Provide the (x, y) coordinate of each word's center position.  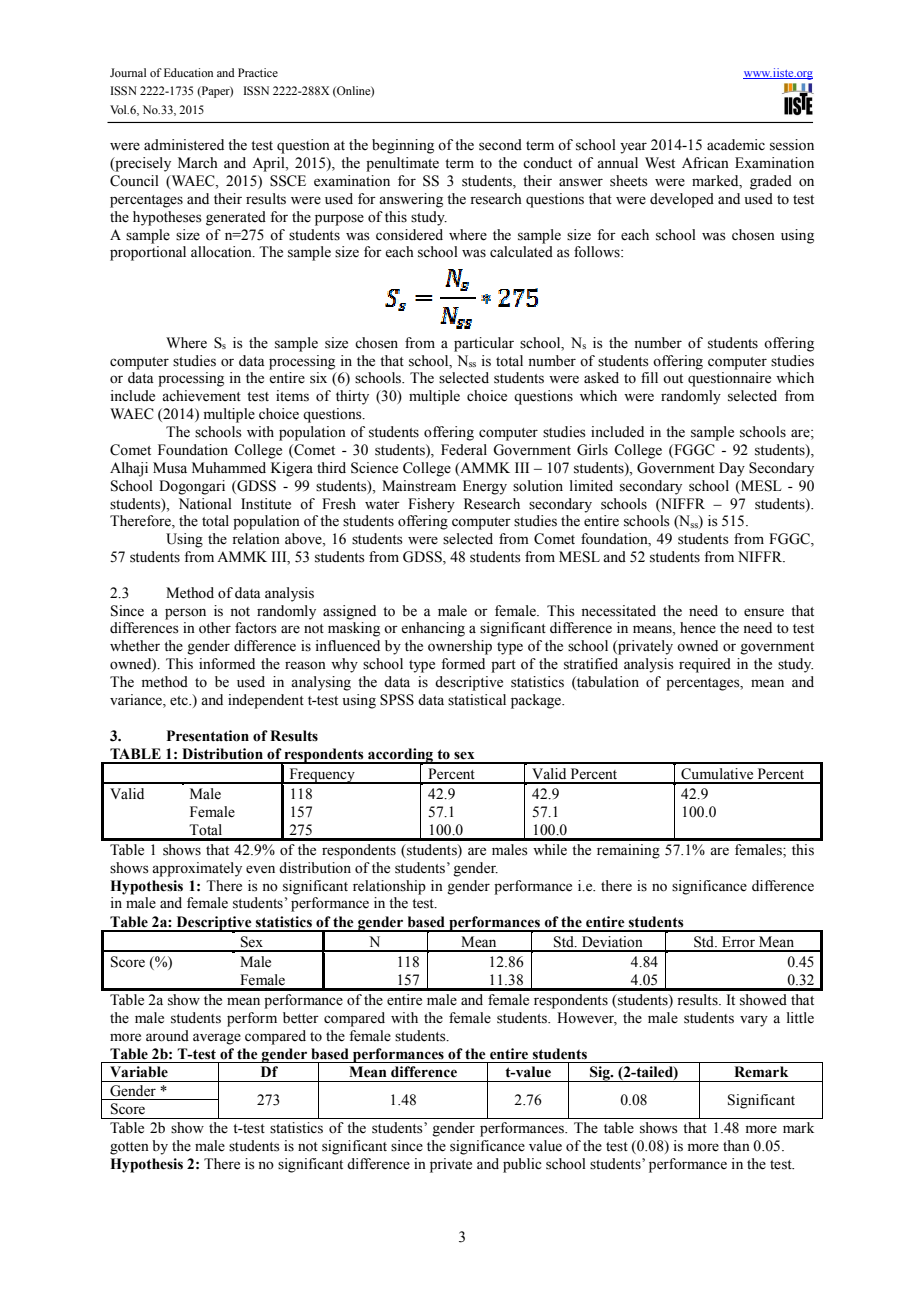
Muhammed (229, 468)
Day (732, 469)
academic (736, 145)
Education (188, 72)
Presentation (208, 736)
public (522, 1165)
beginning (403, 146)
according (401, 756)
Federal (464, 450)
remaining (628, 851)
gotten (129, 1148)
